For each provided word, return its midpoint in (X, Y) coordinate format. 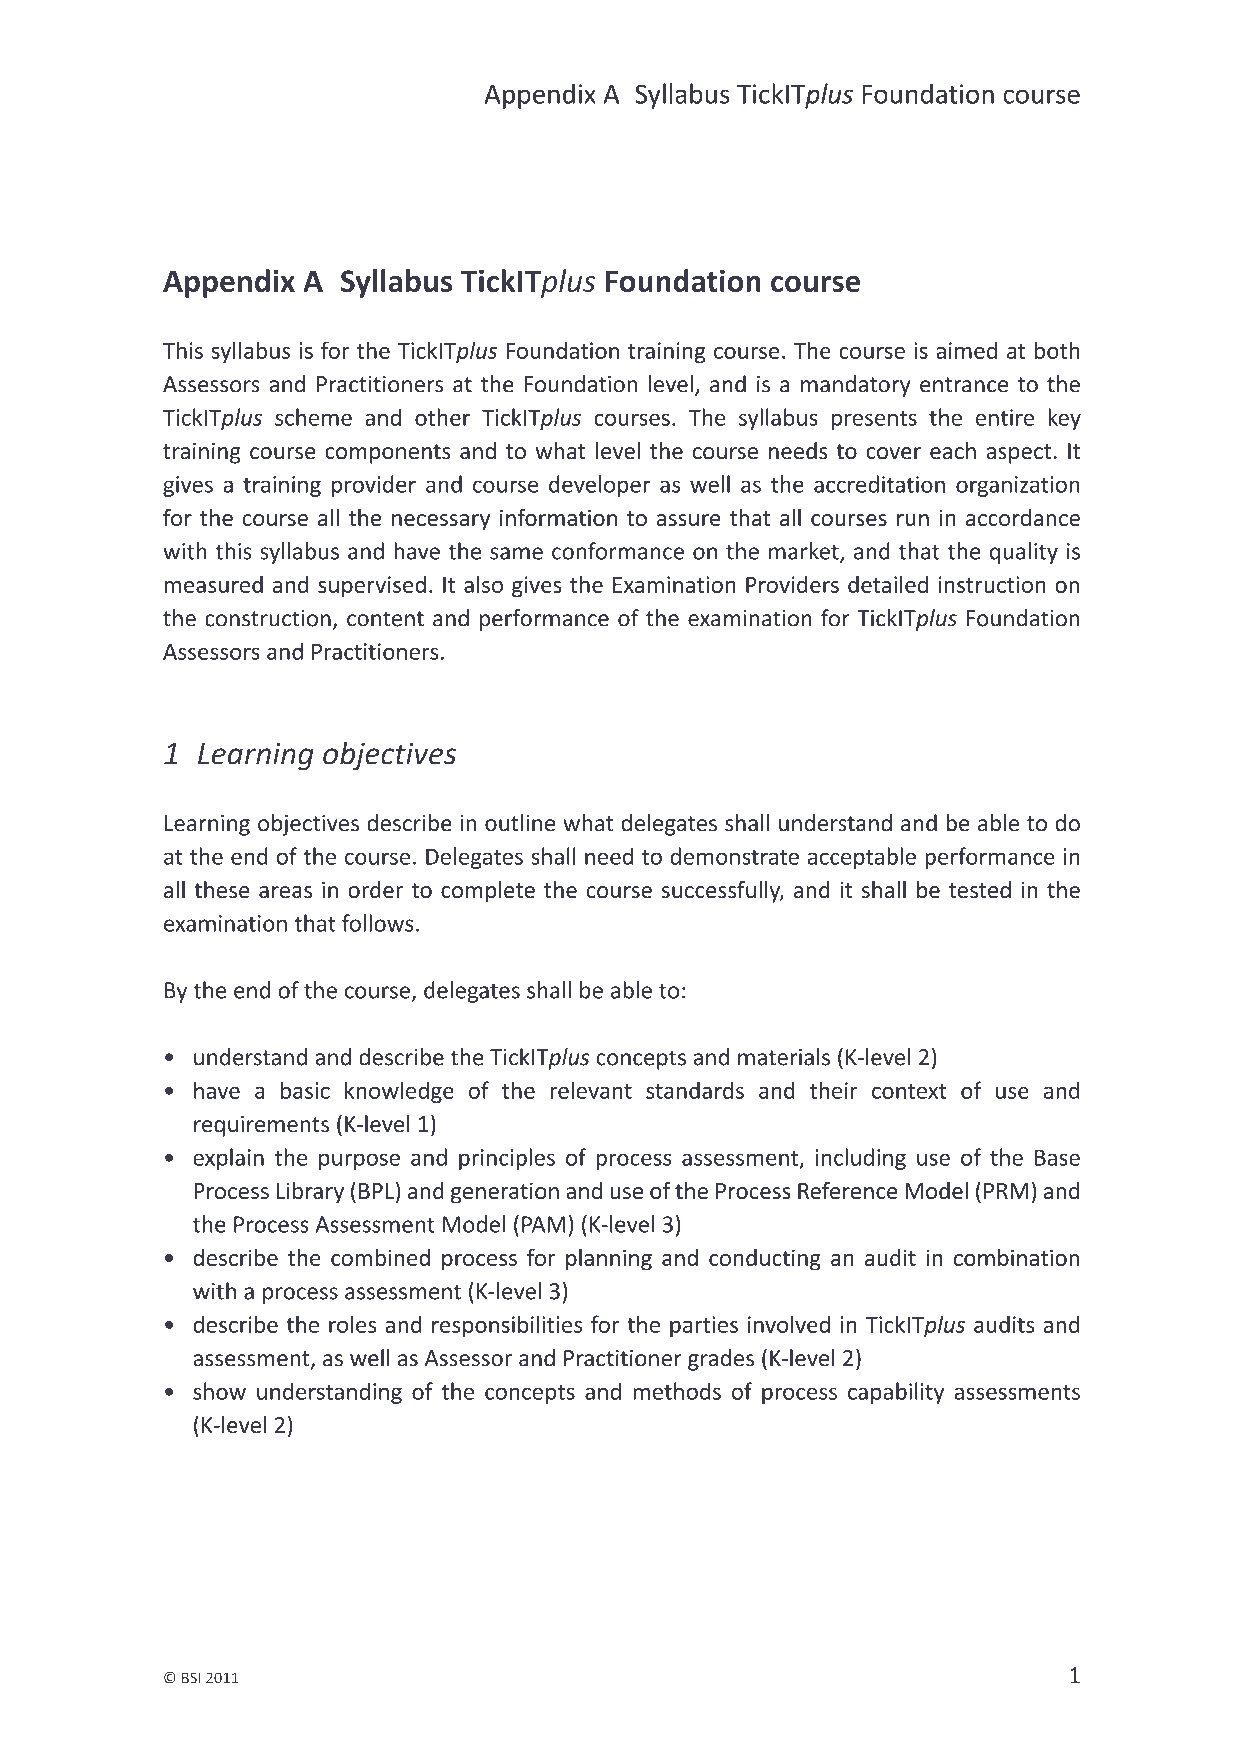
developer (599, 486)
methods (677, 1391)
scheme (313, 417)
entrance (964, 385)
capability (896, 1393)
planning (609, 1259)
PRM (1006, 1191)
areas (285, 892)
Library (310, 1193)
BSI (191, 1678)
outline (520, 823)
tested (980, 889)
